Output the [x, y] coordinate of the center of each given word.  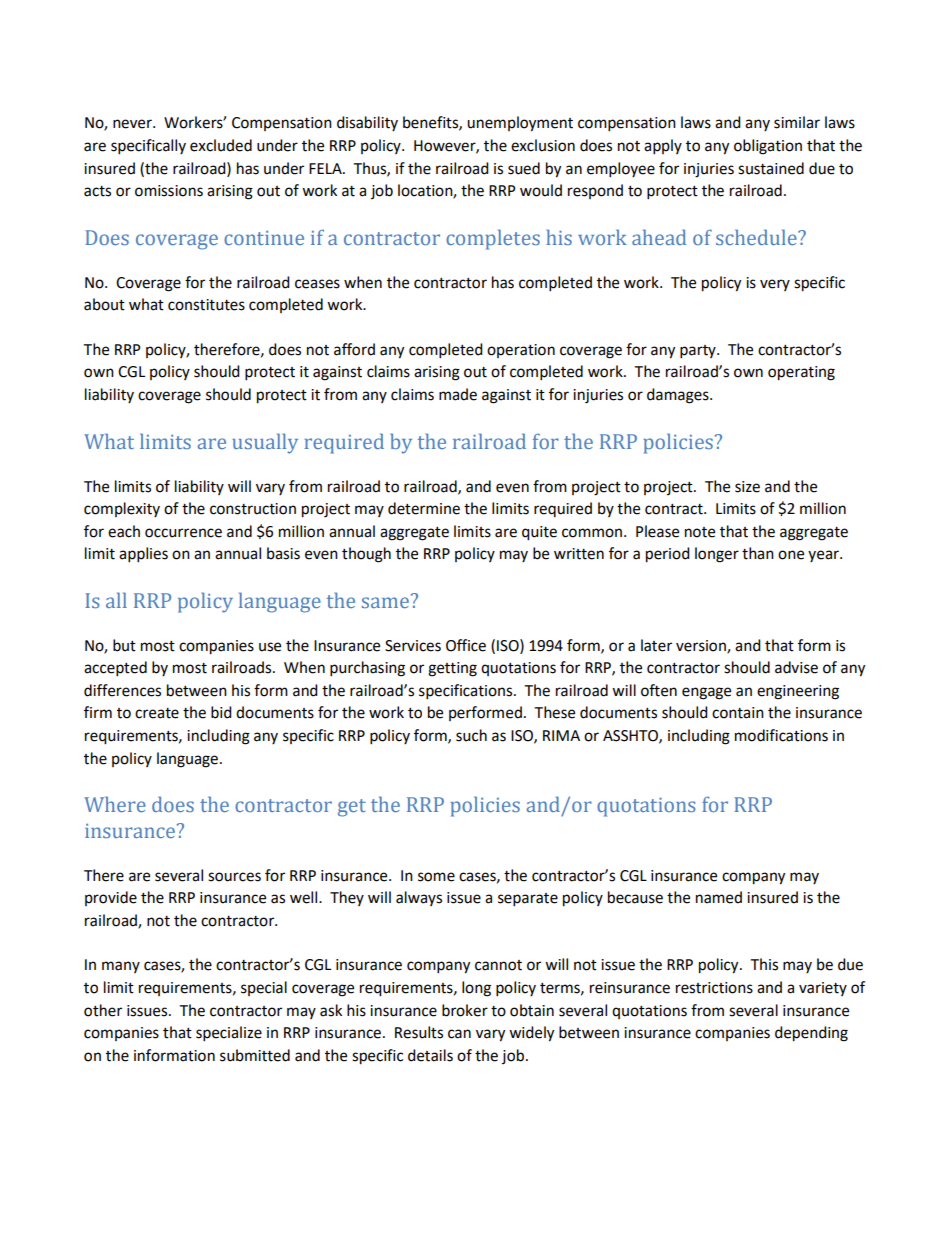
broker [465, 1010]
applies [143, 555]
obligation [768, 147]
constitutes [206, 305]
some [436, 877]
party [699, 352]
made [458, 394]
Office [466, 645]
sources [234, 877]
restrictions [714, 988]
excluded [221, 145]
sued [524, 168]
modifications [781, 735]
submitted [255, 1055]
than [758, 553]
